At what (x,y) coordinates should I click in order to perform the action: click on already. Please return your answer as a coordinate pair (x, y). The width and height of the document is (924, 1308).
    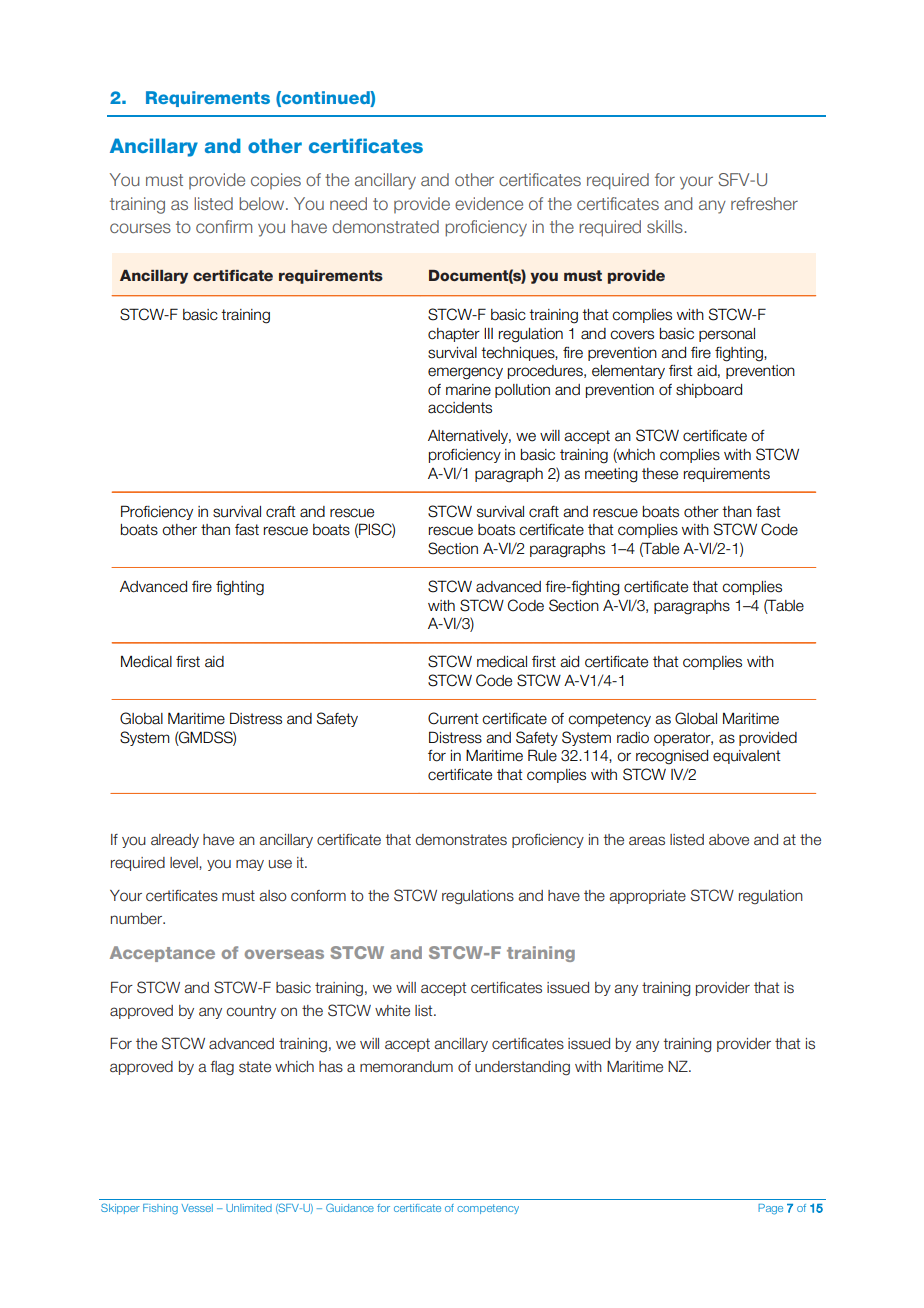
    Looking at the image, I should click on (175, 841).
